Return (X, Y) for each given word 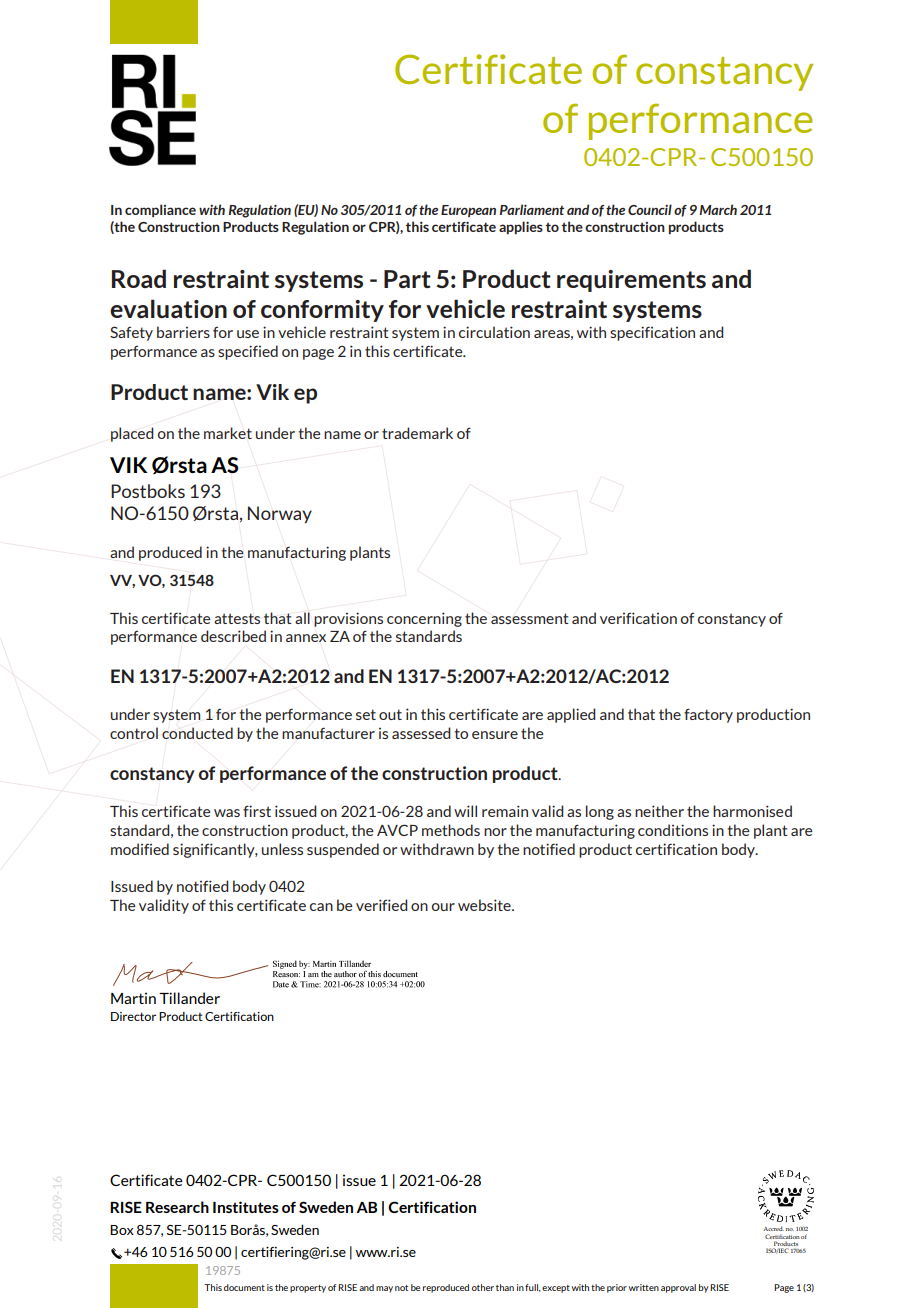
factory (708, 715)
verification (638, 618)
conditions (673, 830)
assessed (421, 733)
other (483, 1287)
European (468, 211)
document (244, 1287)
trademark (417, 433)
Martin (133, 998)
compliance (160, 210)
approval (678, 1288)
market (228, 433)
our (443, 907)
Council (650, 209)
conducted (197, 733)
